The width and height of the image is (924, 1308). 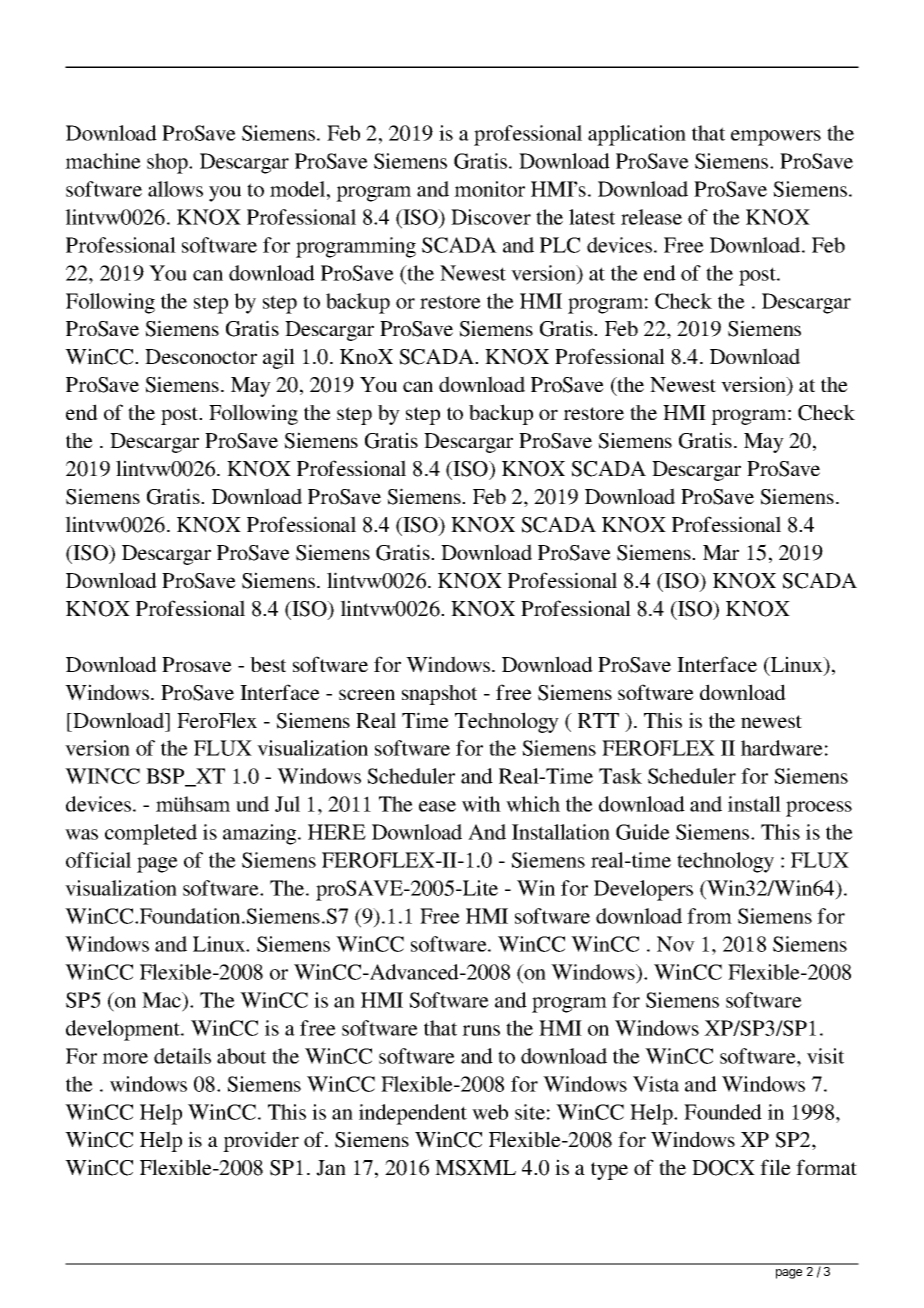 What do you see at coordinates (481, 804) in the image?
I see `with` at bounding box center [481, 804].
